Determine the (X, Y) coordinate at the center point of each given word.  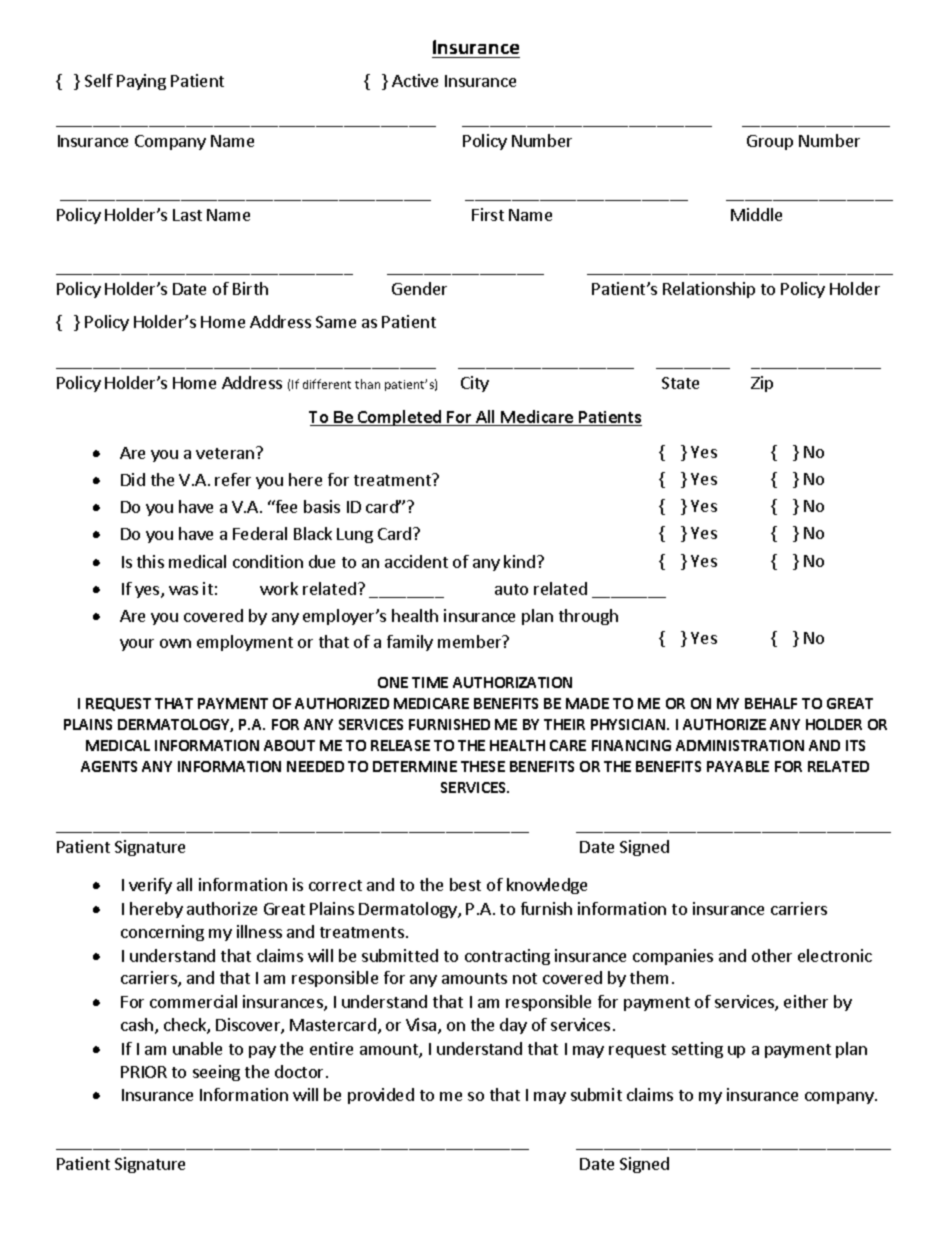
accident (416, 561)
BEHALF (771, 703)
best (465, 884)
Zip (762, 384)
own (175, 643)
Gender (419, 288)
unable (197, 1048)
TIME (430, 682)
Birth (250, 288)
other (772, 955)
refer (233, 479)
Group (770, 142)
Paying (141, 82)
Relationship (709, 290)
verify (150, 886)
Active (415, 80)
